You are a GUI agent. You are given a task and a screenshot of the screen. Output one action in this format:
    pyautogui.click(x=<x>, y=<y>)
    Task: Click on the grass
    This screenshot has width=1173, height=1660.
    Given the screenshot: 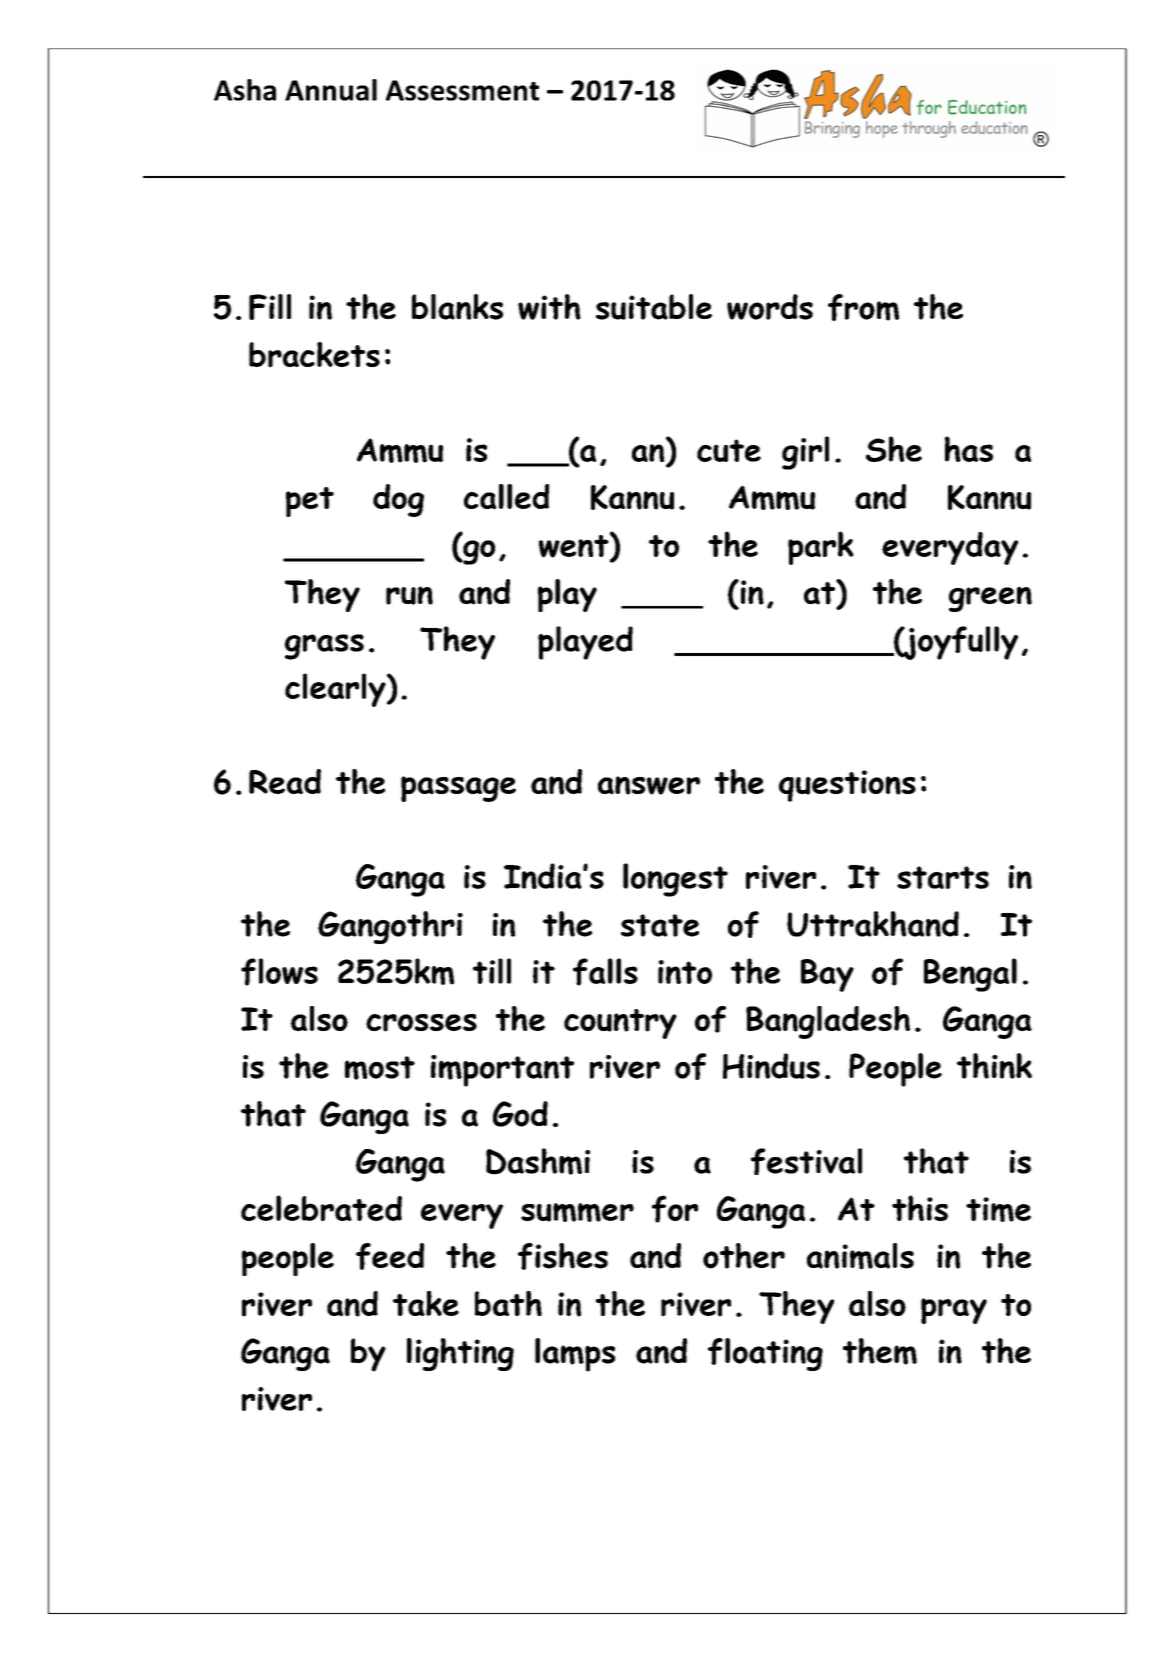 What is the action you would take?
    pyautogui.click(x=324, y=647)
